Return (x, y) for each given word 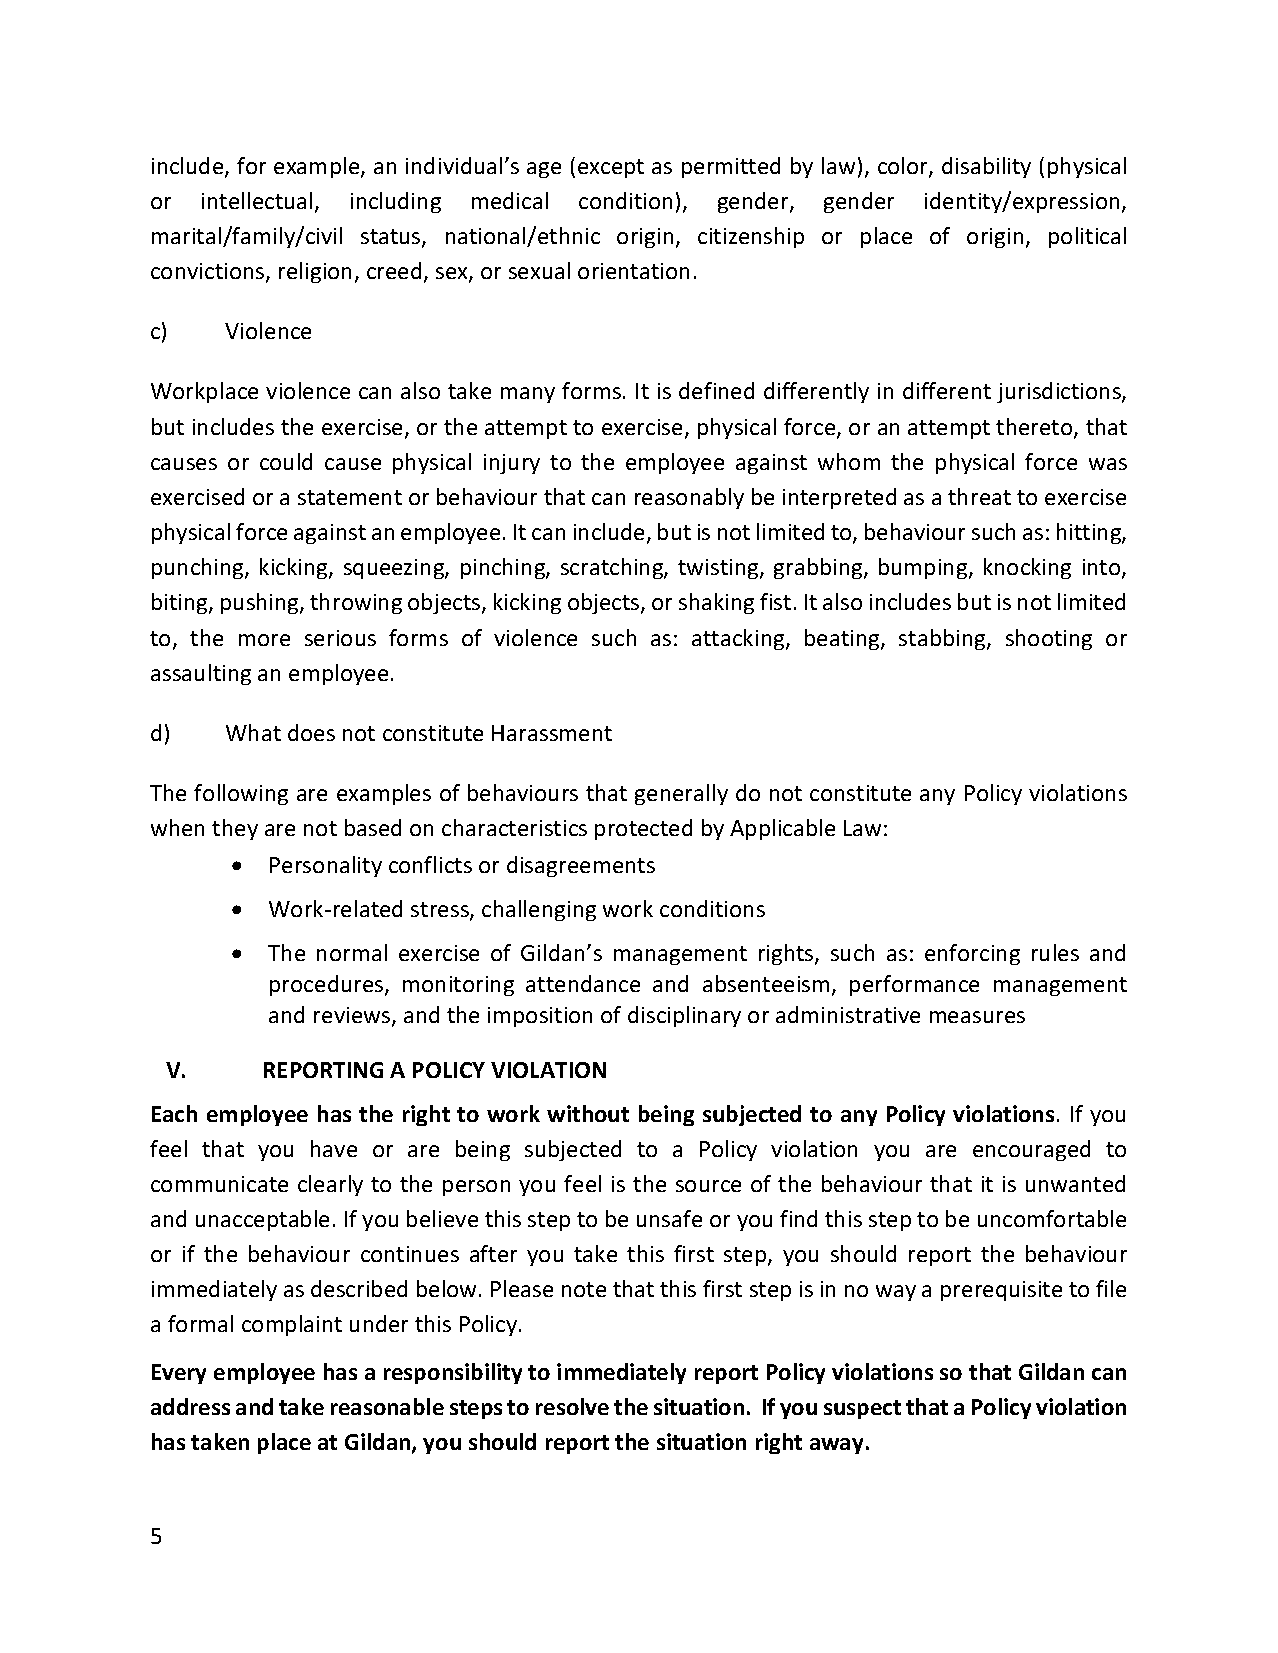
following (241, 794)
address (190, 1406)
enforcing (972, 954)
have (334, 1148)
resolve (572, 1406)
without (588, 1113)
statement (350, 497)
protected (643, 829)
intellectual (257, 200)
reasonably (689, 498)
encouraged (1031, 1150)
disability (986, 167)
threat (979, 496)
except (611, 168)
